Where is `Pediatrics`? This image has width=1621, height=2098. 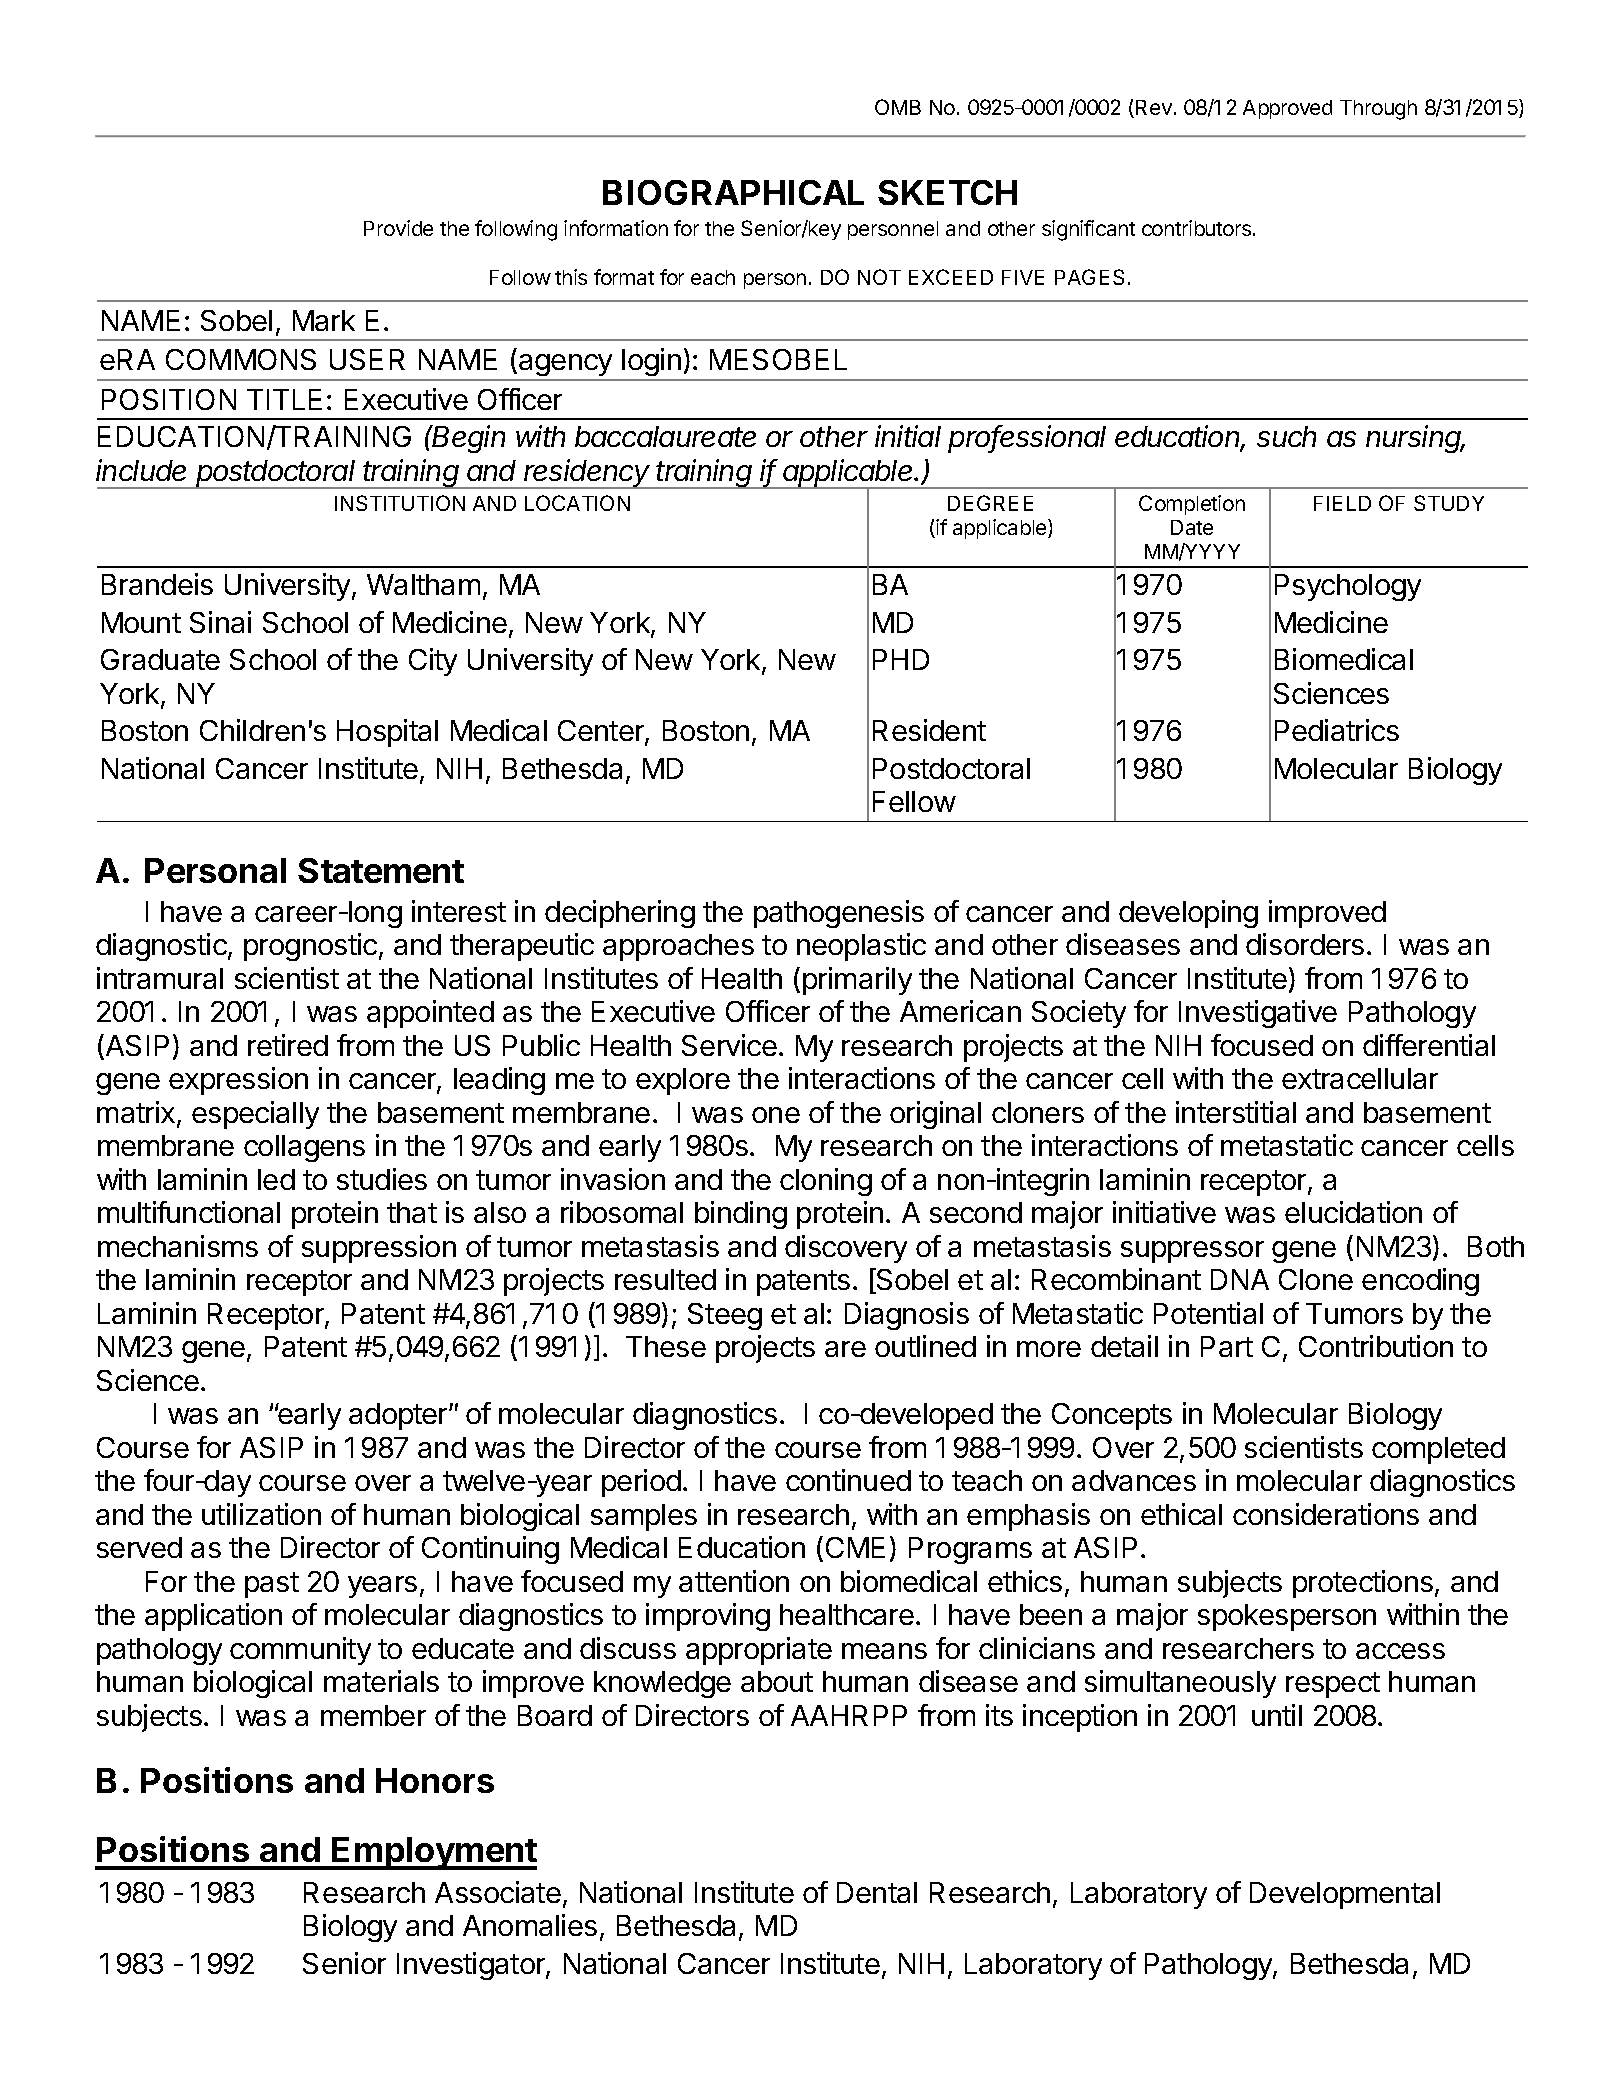 Pediatrics is located at coordinates (1337, 730).
